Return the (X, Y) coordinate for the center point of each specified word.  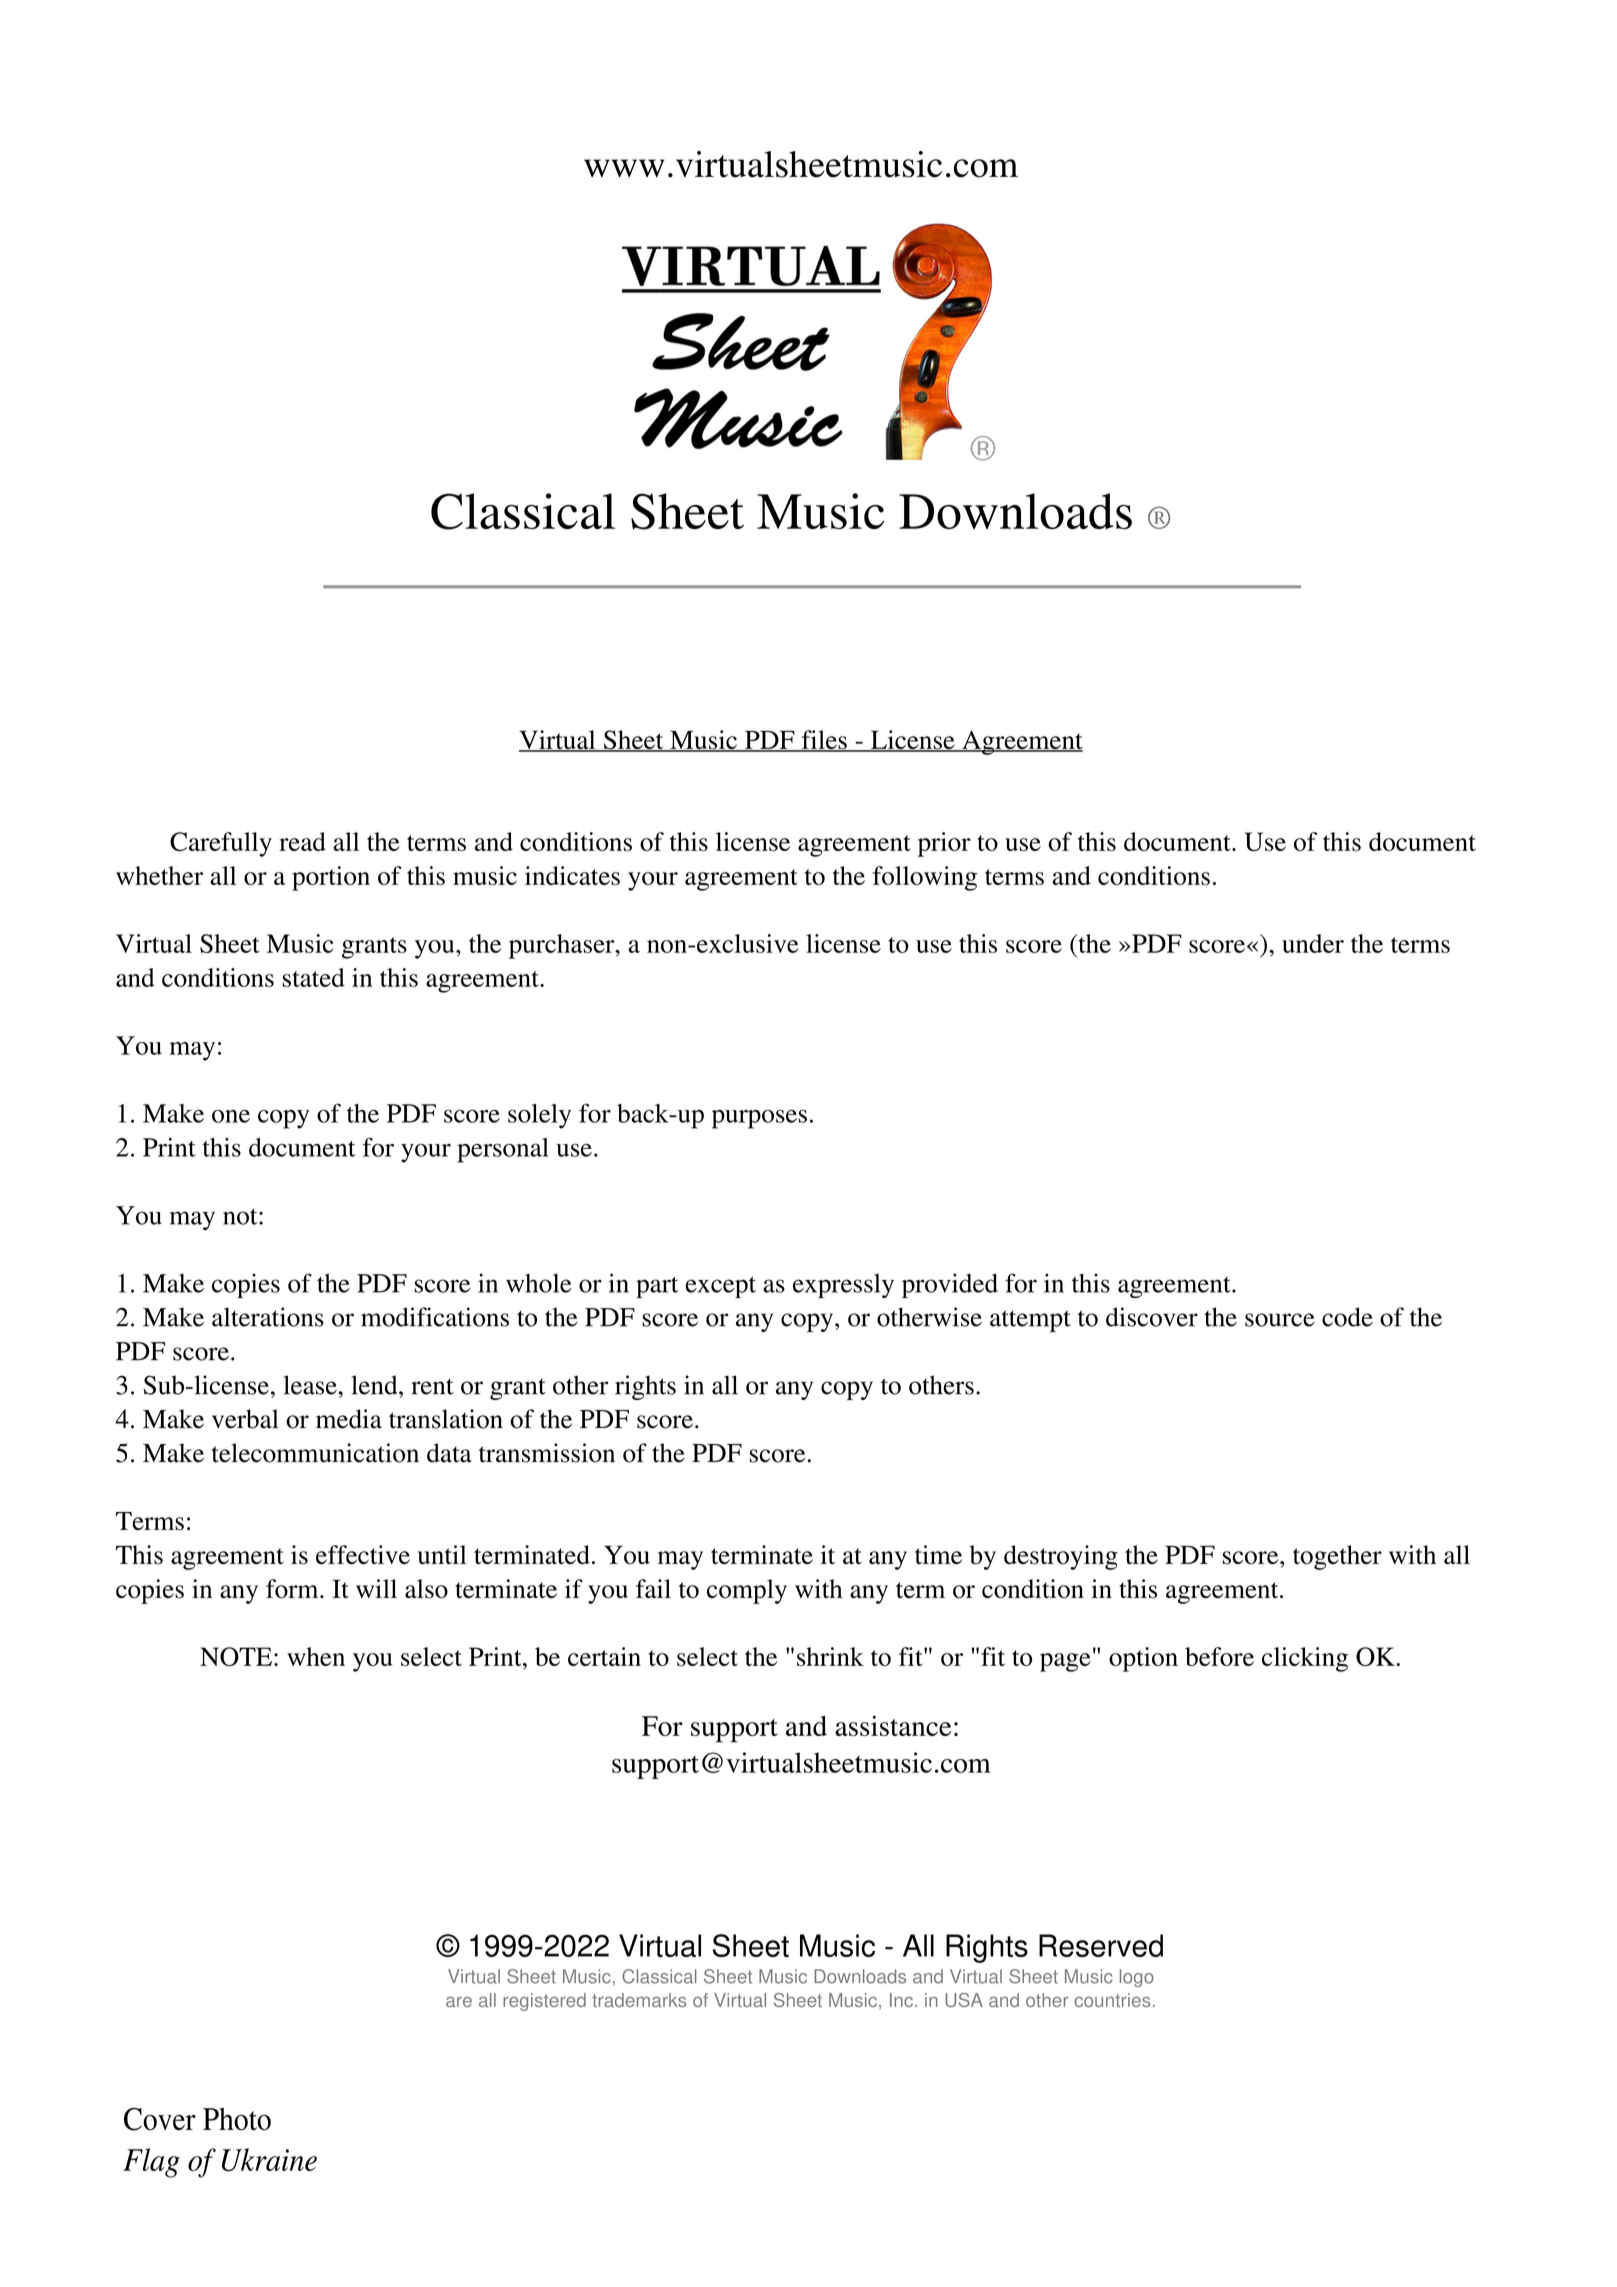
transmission (547, 1453)
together (1337, 1557)
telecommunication (315, 1453)
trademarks (639, 2000)
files (824, 741)
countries (1112, 2000)
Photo (237, 2119)
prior (944, 844)
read (302, 841)
